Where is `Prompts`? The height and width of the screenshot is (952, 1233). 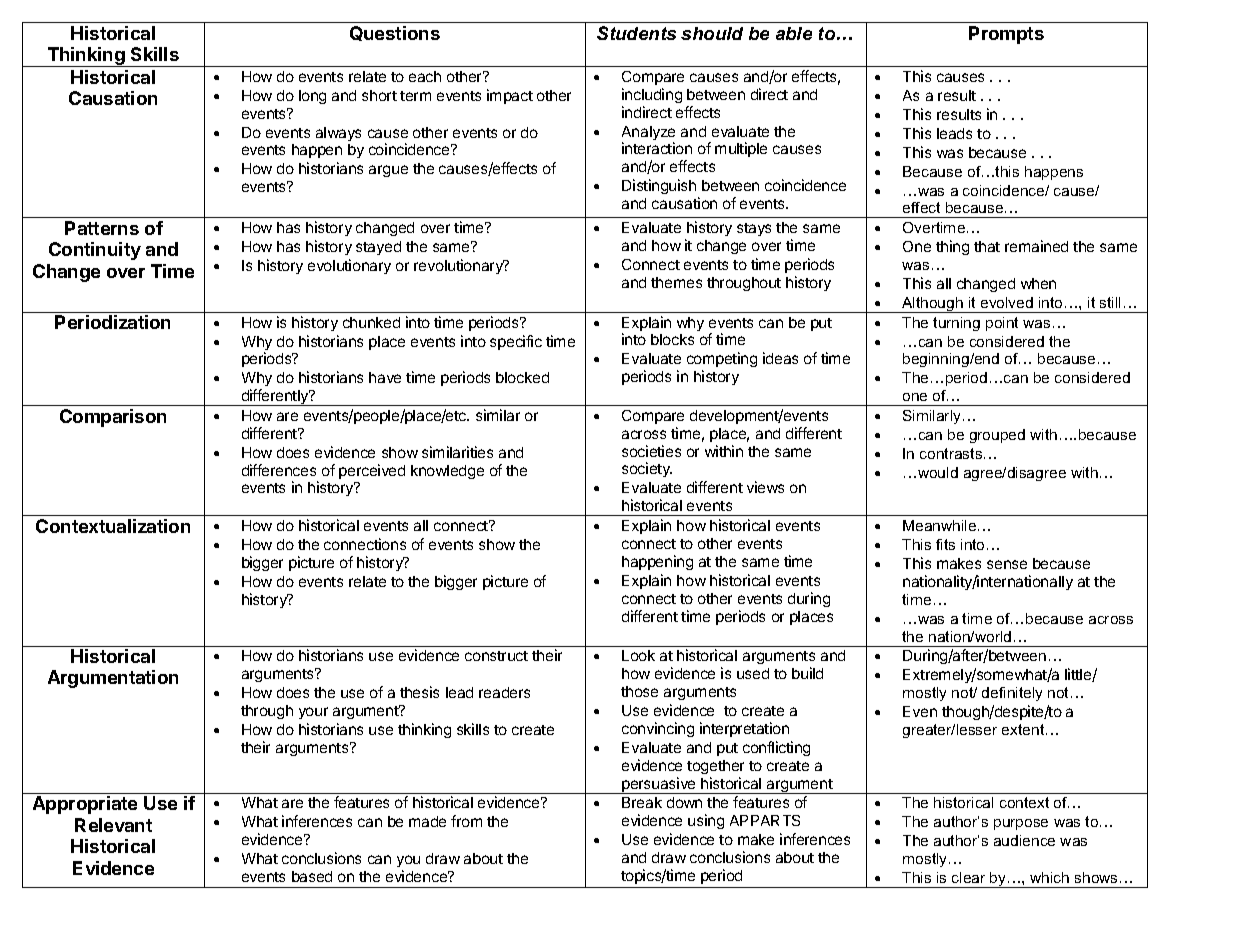
Prompts is located at coordinates (1006, 35).
